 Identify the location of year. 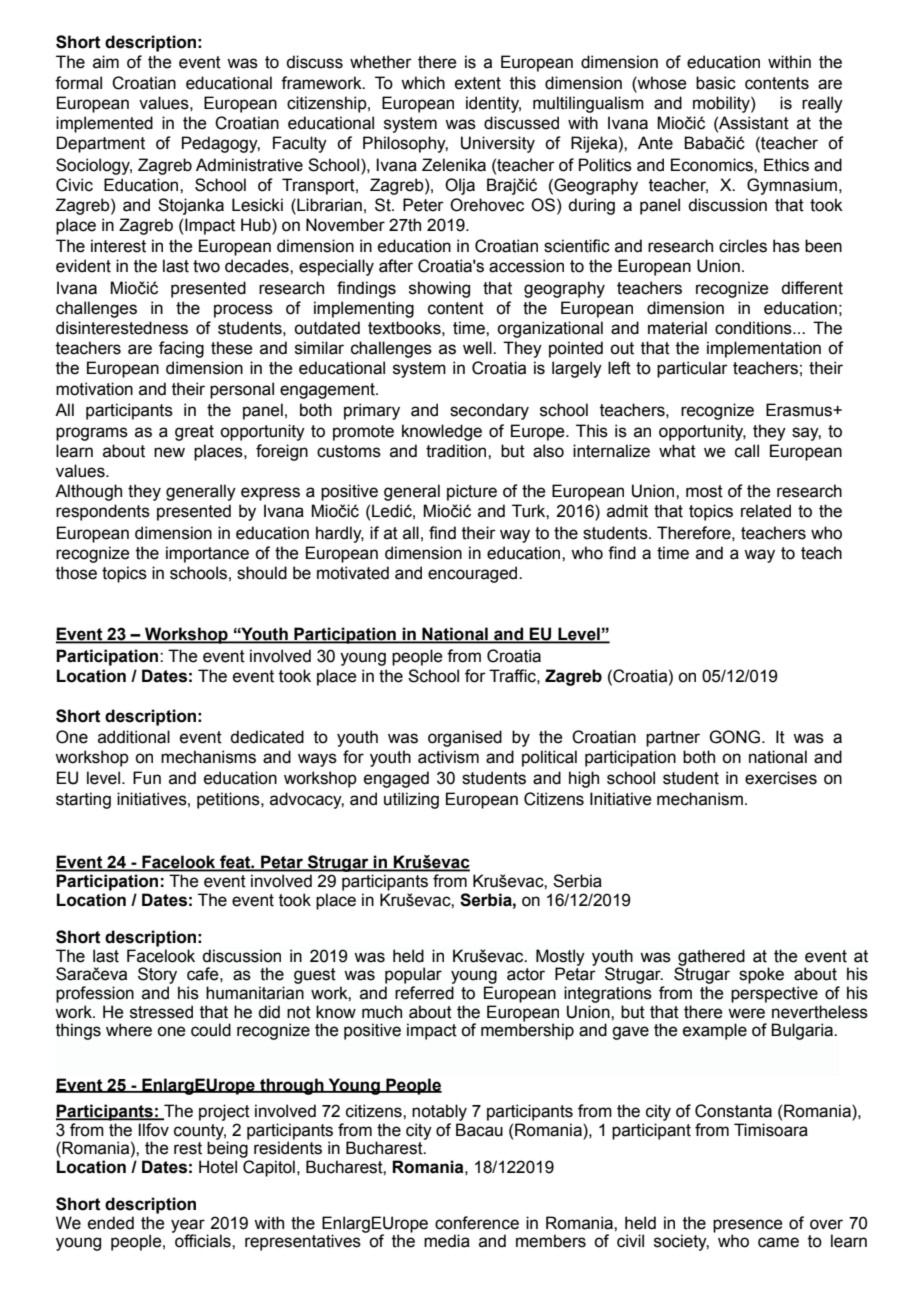
(188, 1227).
